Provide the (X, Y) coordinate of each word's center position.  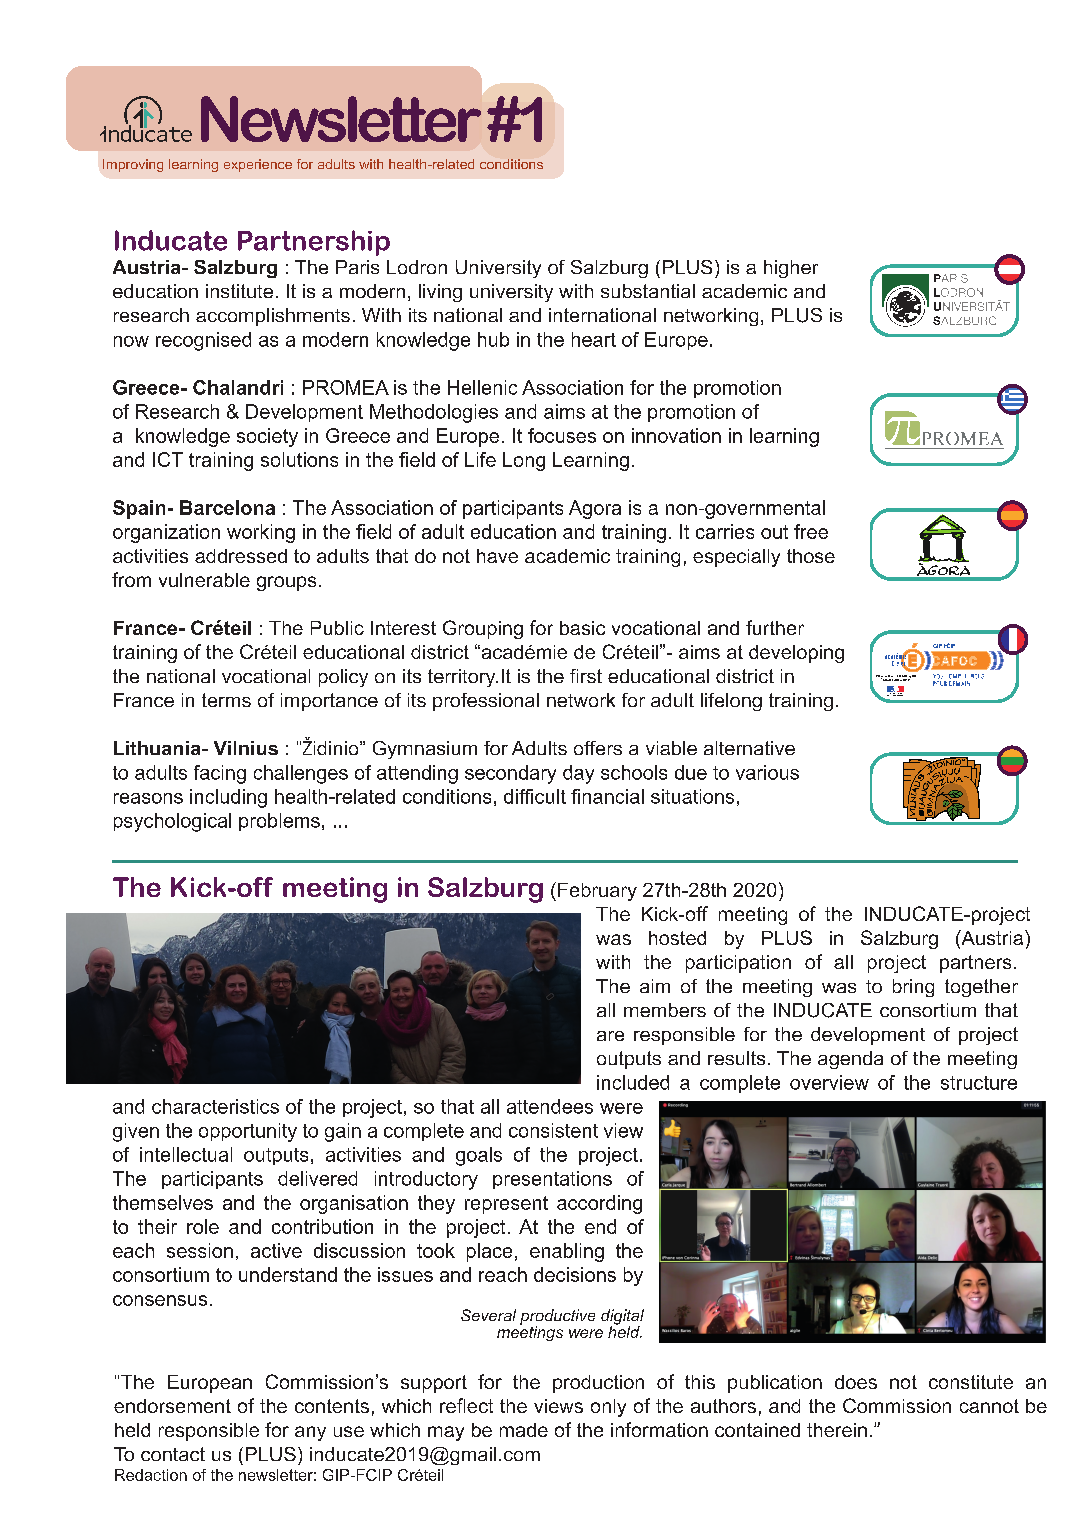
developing (796, 654)
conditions (511, 164)
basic (582, 628)
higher (791, 269)
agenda (850, 1060)
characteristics (215, 1106)
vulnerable (204, 580)
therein (837, 1430)
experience (258, 165)
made (524, 1430)
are (610, 1036)
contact (173, 1454)
